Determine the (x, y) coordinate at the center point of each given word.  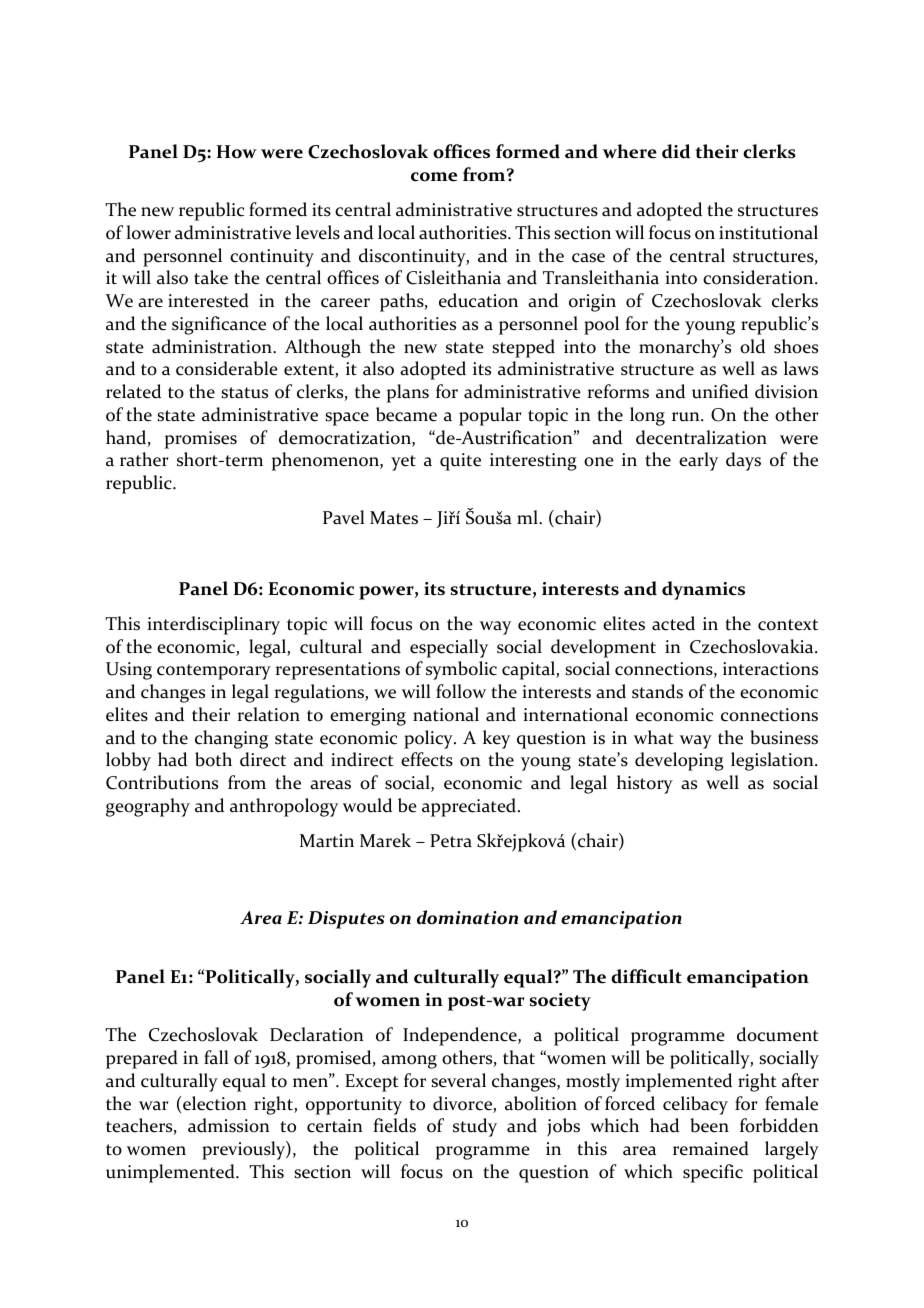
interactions (770, 669)
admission (229, 1125)
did (676, 151)
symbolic (461, 670)
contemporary (214, 672)
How (236, 152)
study (475, 1127)
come (434, 177)
